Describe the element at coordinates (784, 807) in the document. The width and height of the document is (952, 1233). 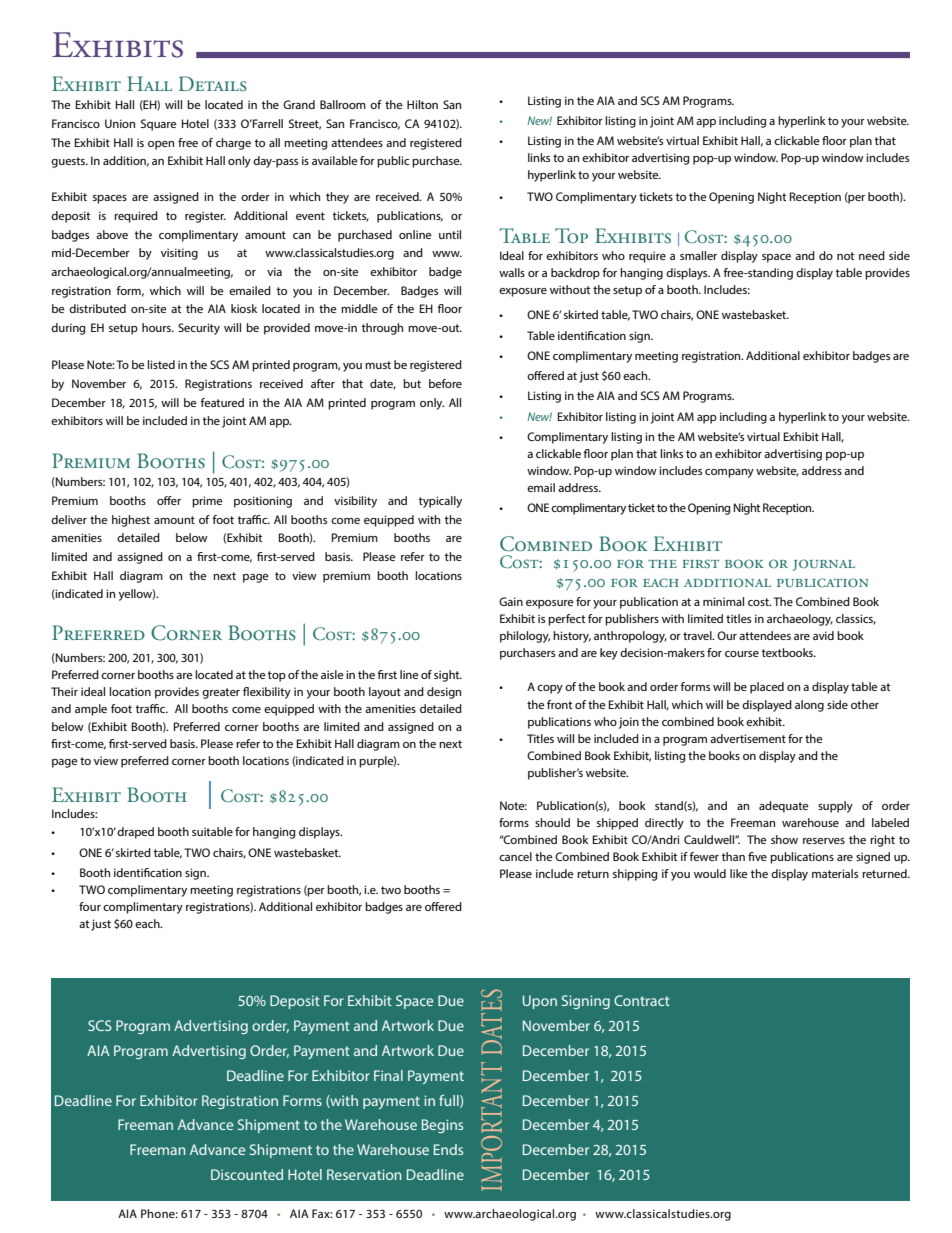
I see `adequate` at that location.
